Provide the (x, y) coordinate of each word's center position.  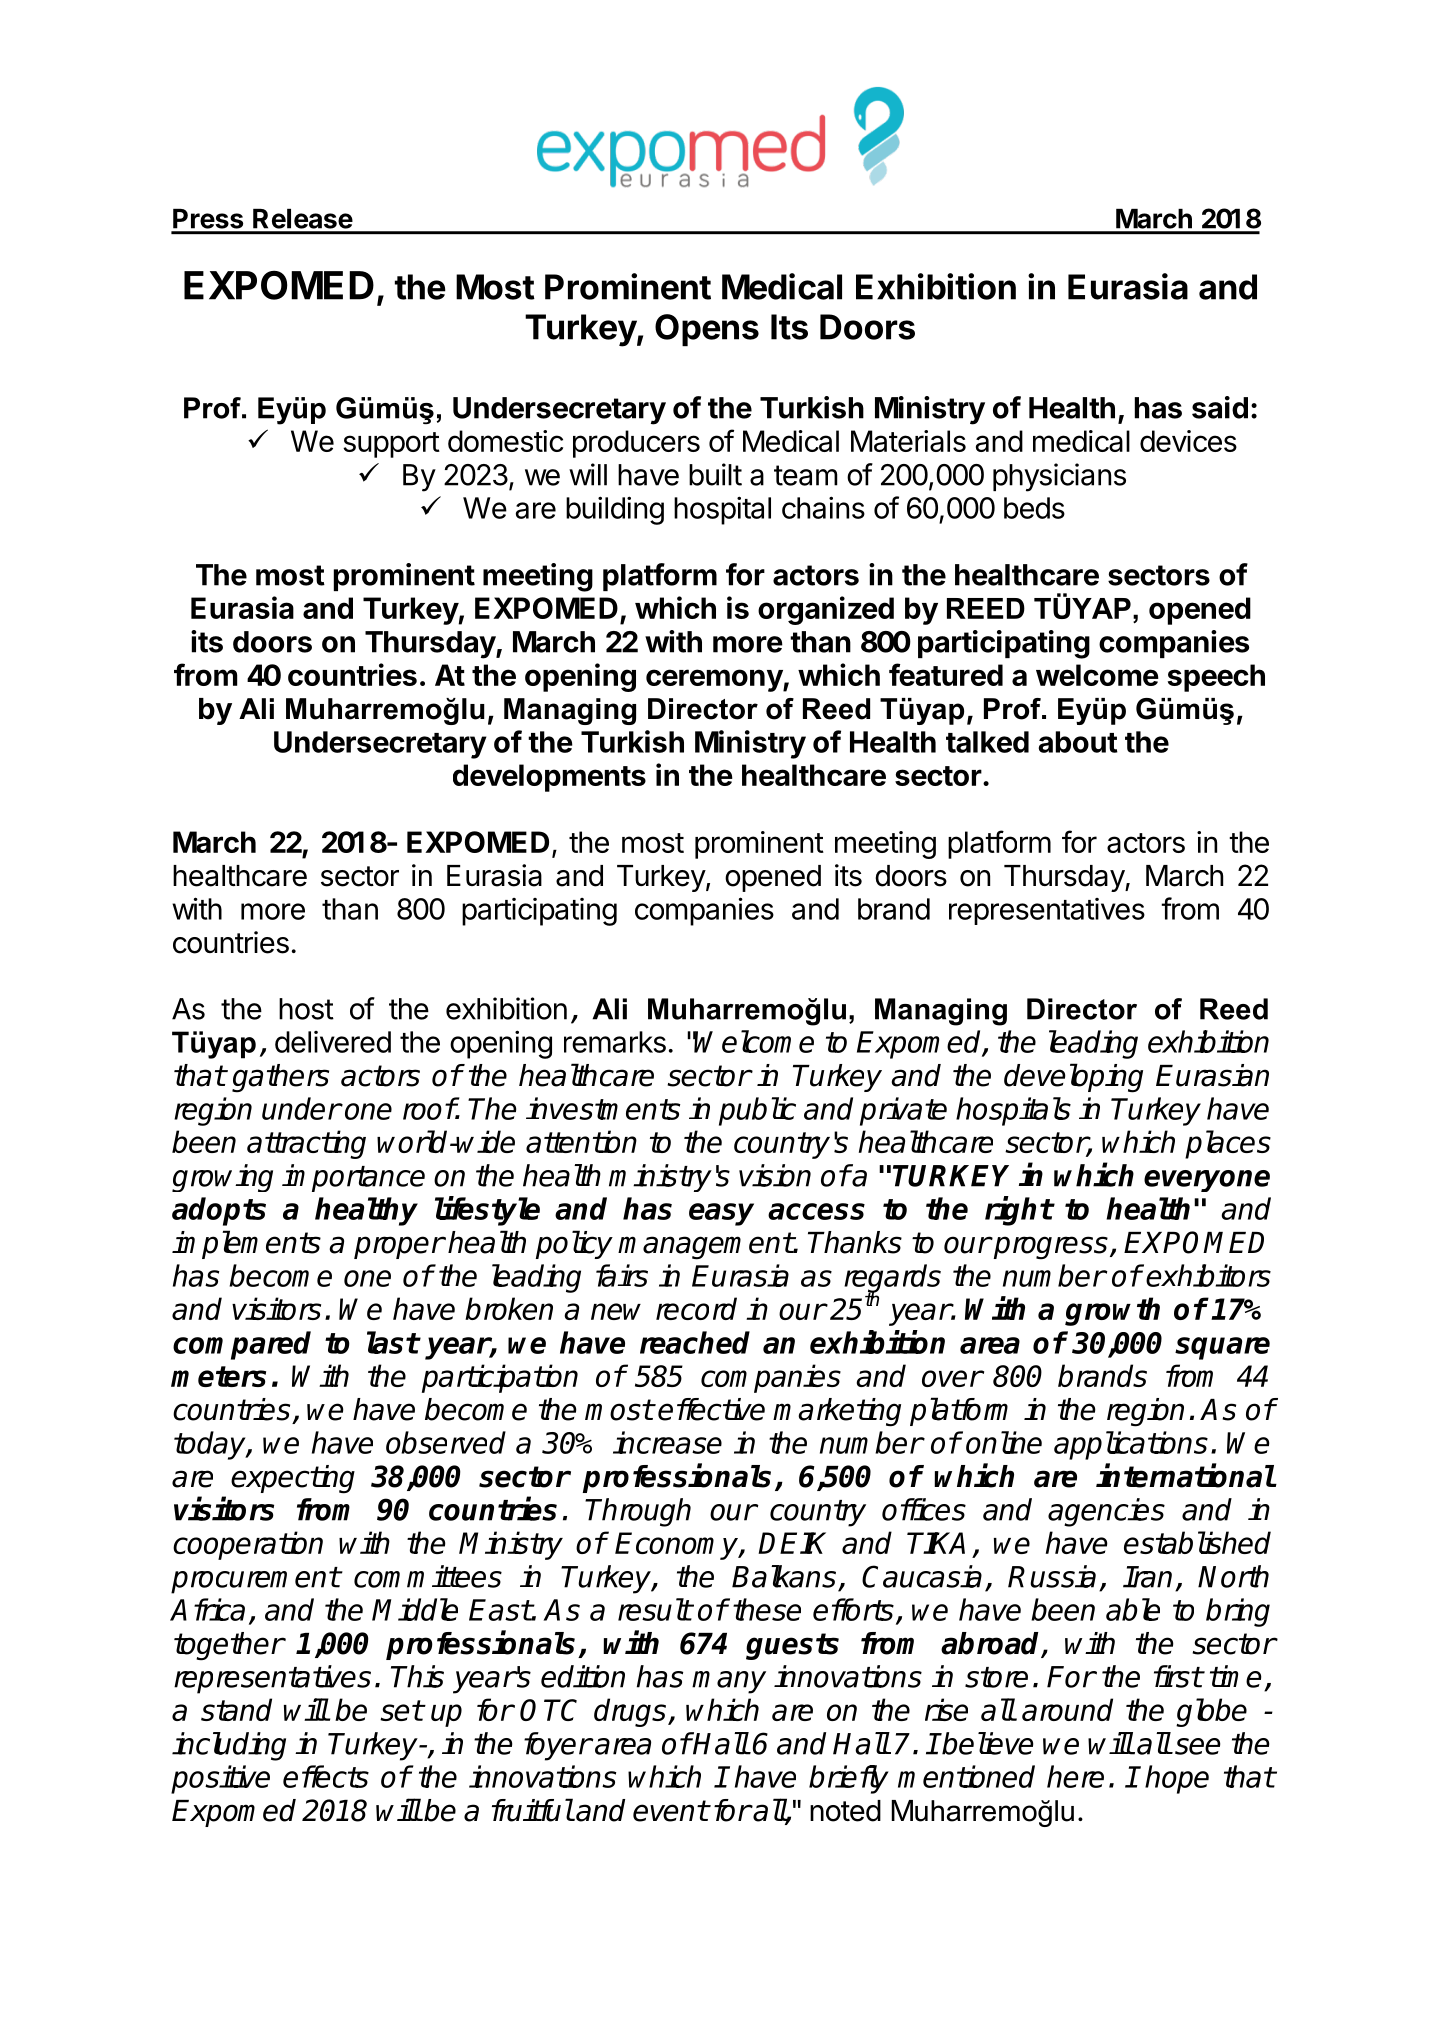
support (391, 445)
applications (1131, 1445)
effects (326, 1776)
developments (549, 778)
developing (1073, 1078)
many (729, 1682)
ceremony (715, 680)
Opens (707, 330)
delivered (333, 1042)
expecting (293, 1479)
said (1220, 407)
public (757, 1111)
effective (711, 1409)
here (1075, 1776)
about (1078, 742)
